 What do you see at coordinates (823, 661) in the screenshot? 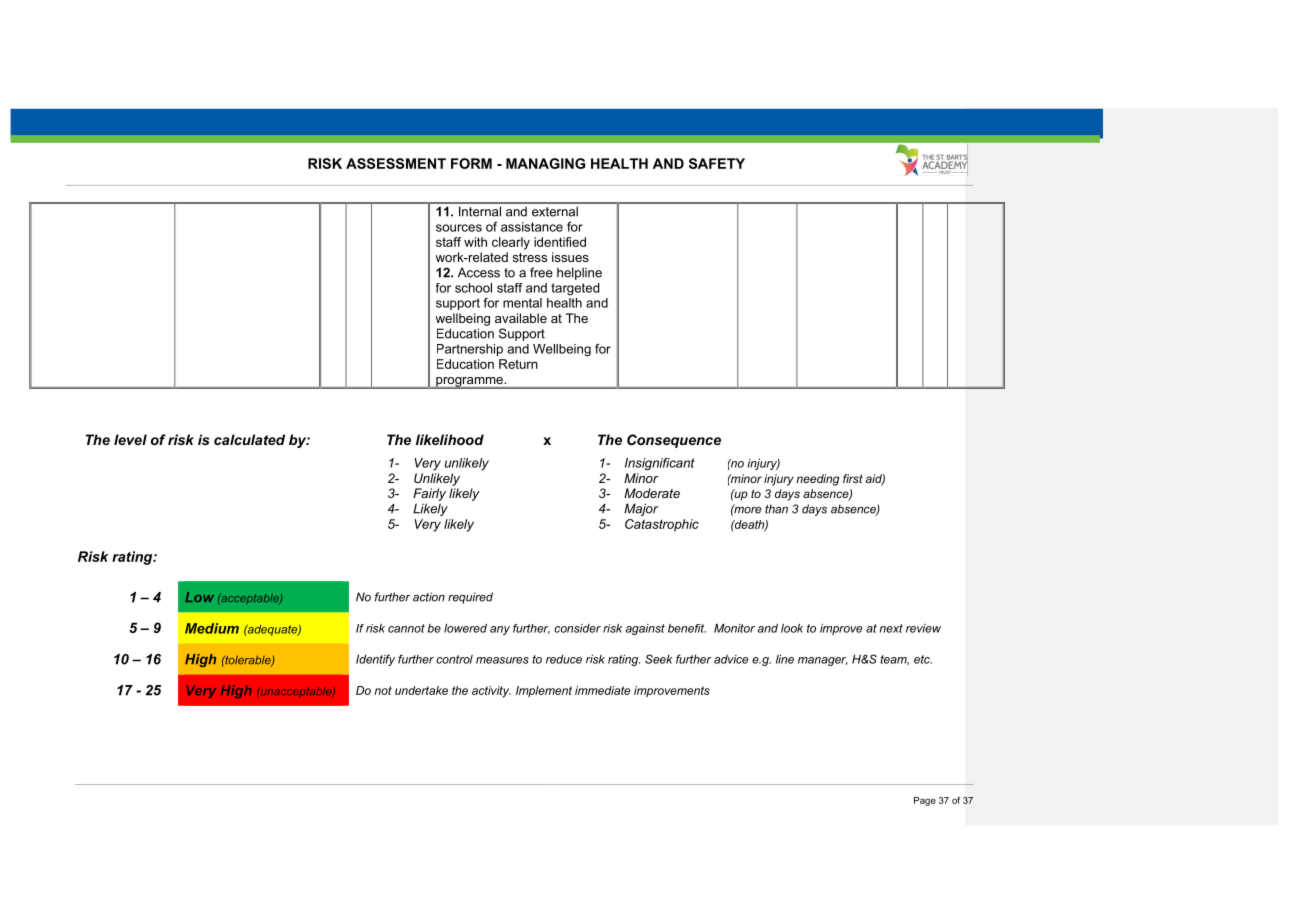
I see `manager` at bounding box center [823, 661].
